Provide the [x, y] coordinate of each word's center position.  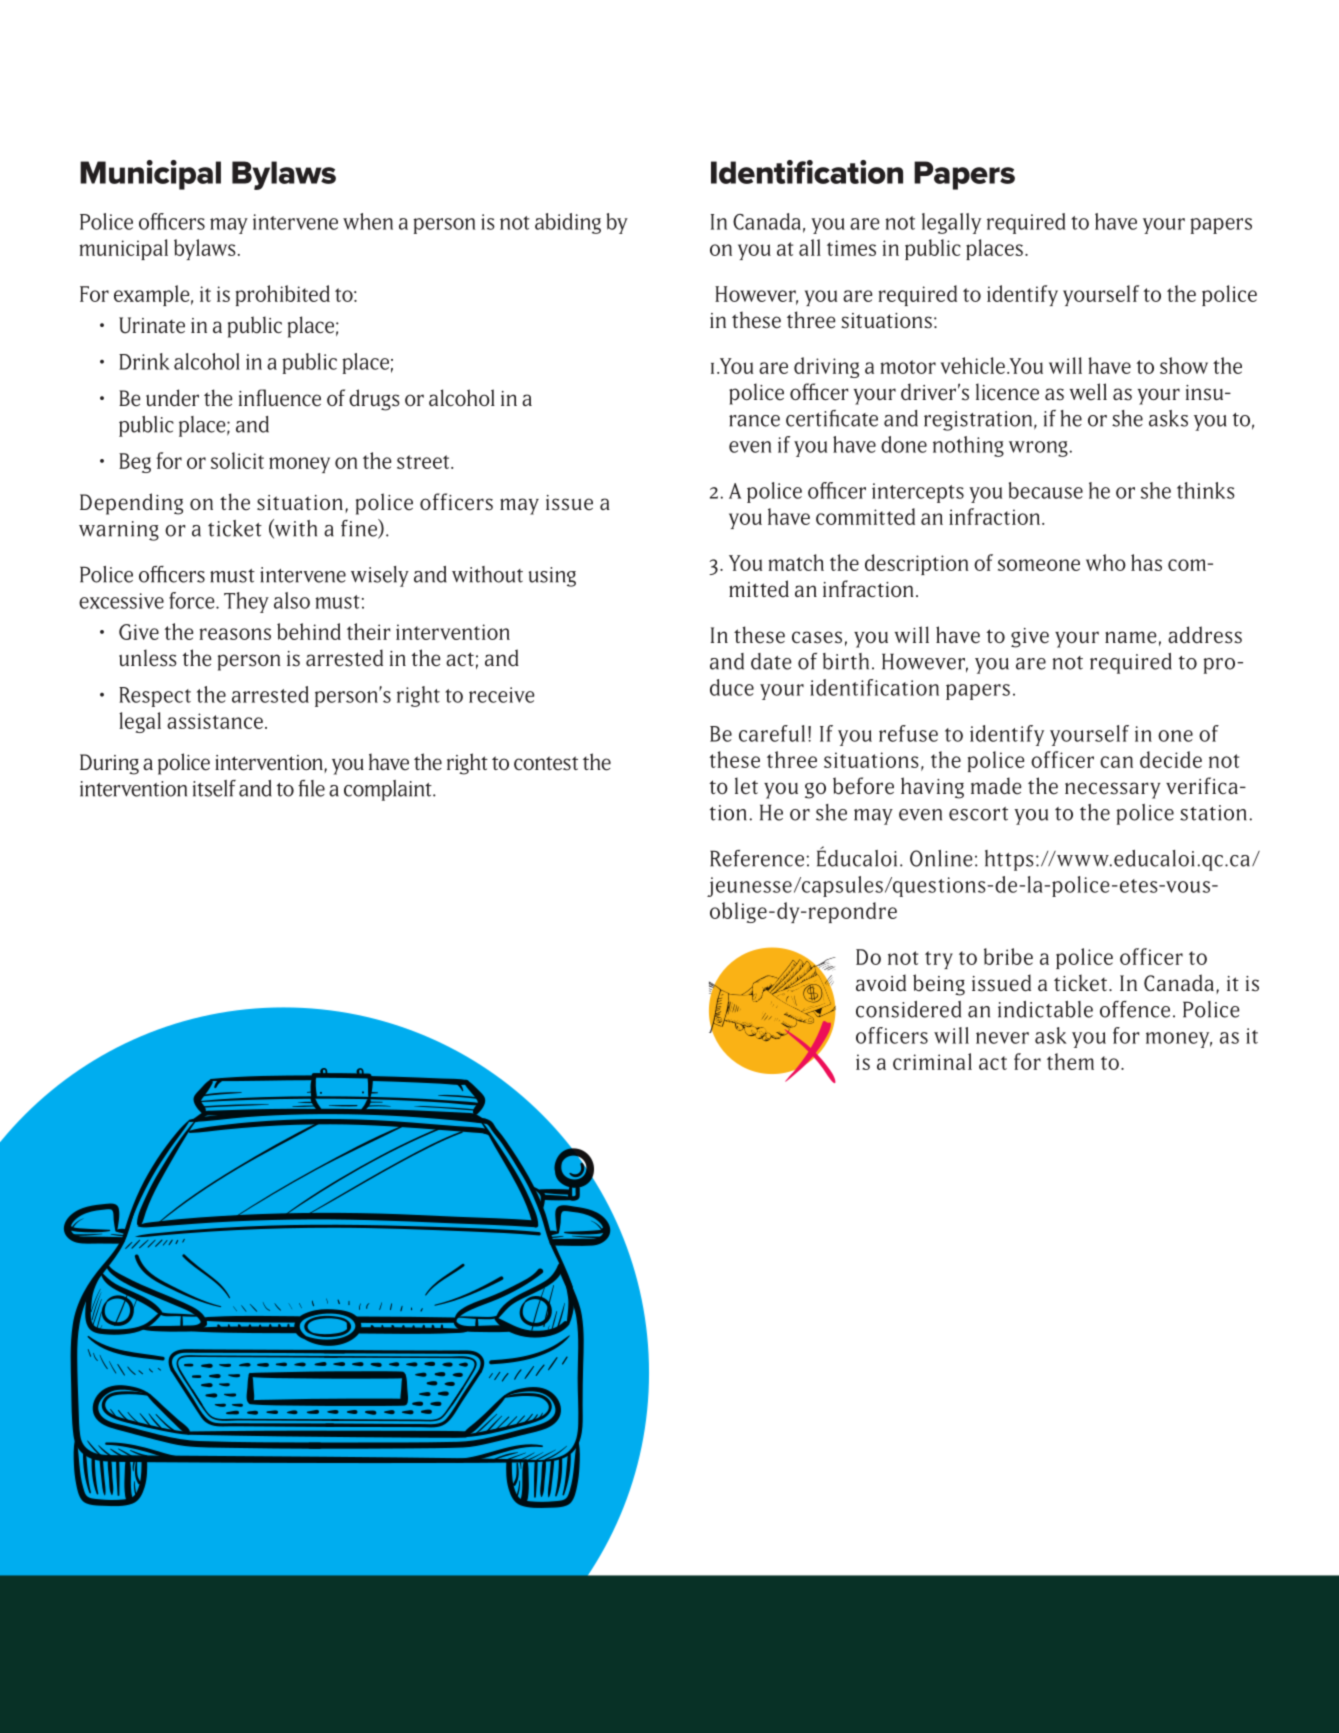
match [796, 562]
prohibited [283, 295]
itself [214, 788]
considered [908, 1009]
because [1046, 490]
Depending [131, 504]
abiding [568, 223]
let [746, 786]
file [311, 788]
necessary [1113, 790]
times [851, 248]
